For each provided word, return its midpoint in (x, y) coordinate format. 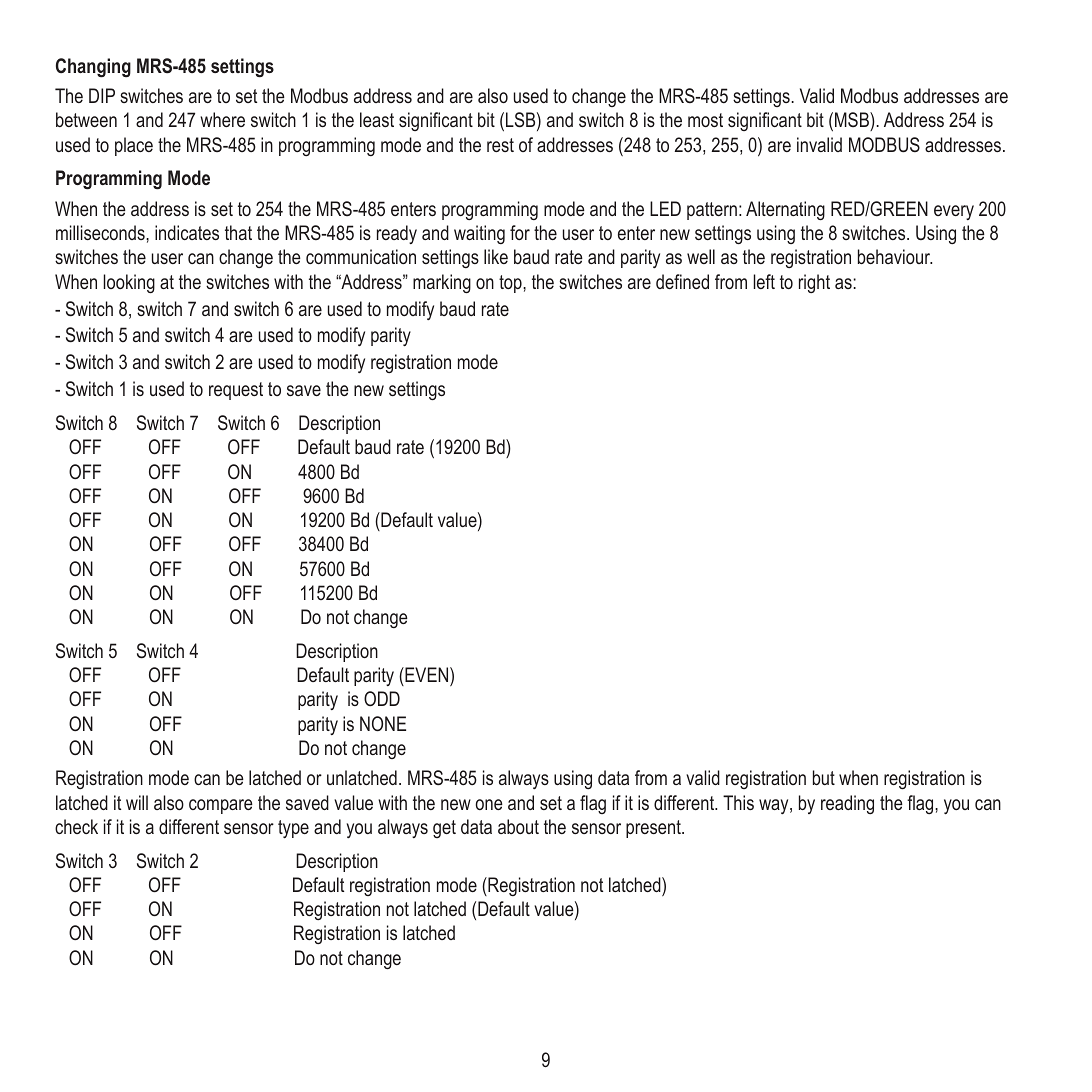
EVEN (427, 674)
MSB (853, 121)
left (764, 281)
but (824, 777)
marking (442, 283)
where (222, 119)
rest (500, 145)
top (511, 284)
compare (221, 806)
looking (129, 283)
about (518, 826)
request (236, 391)
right (814, 283)
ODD (382, 698)
